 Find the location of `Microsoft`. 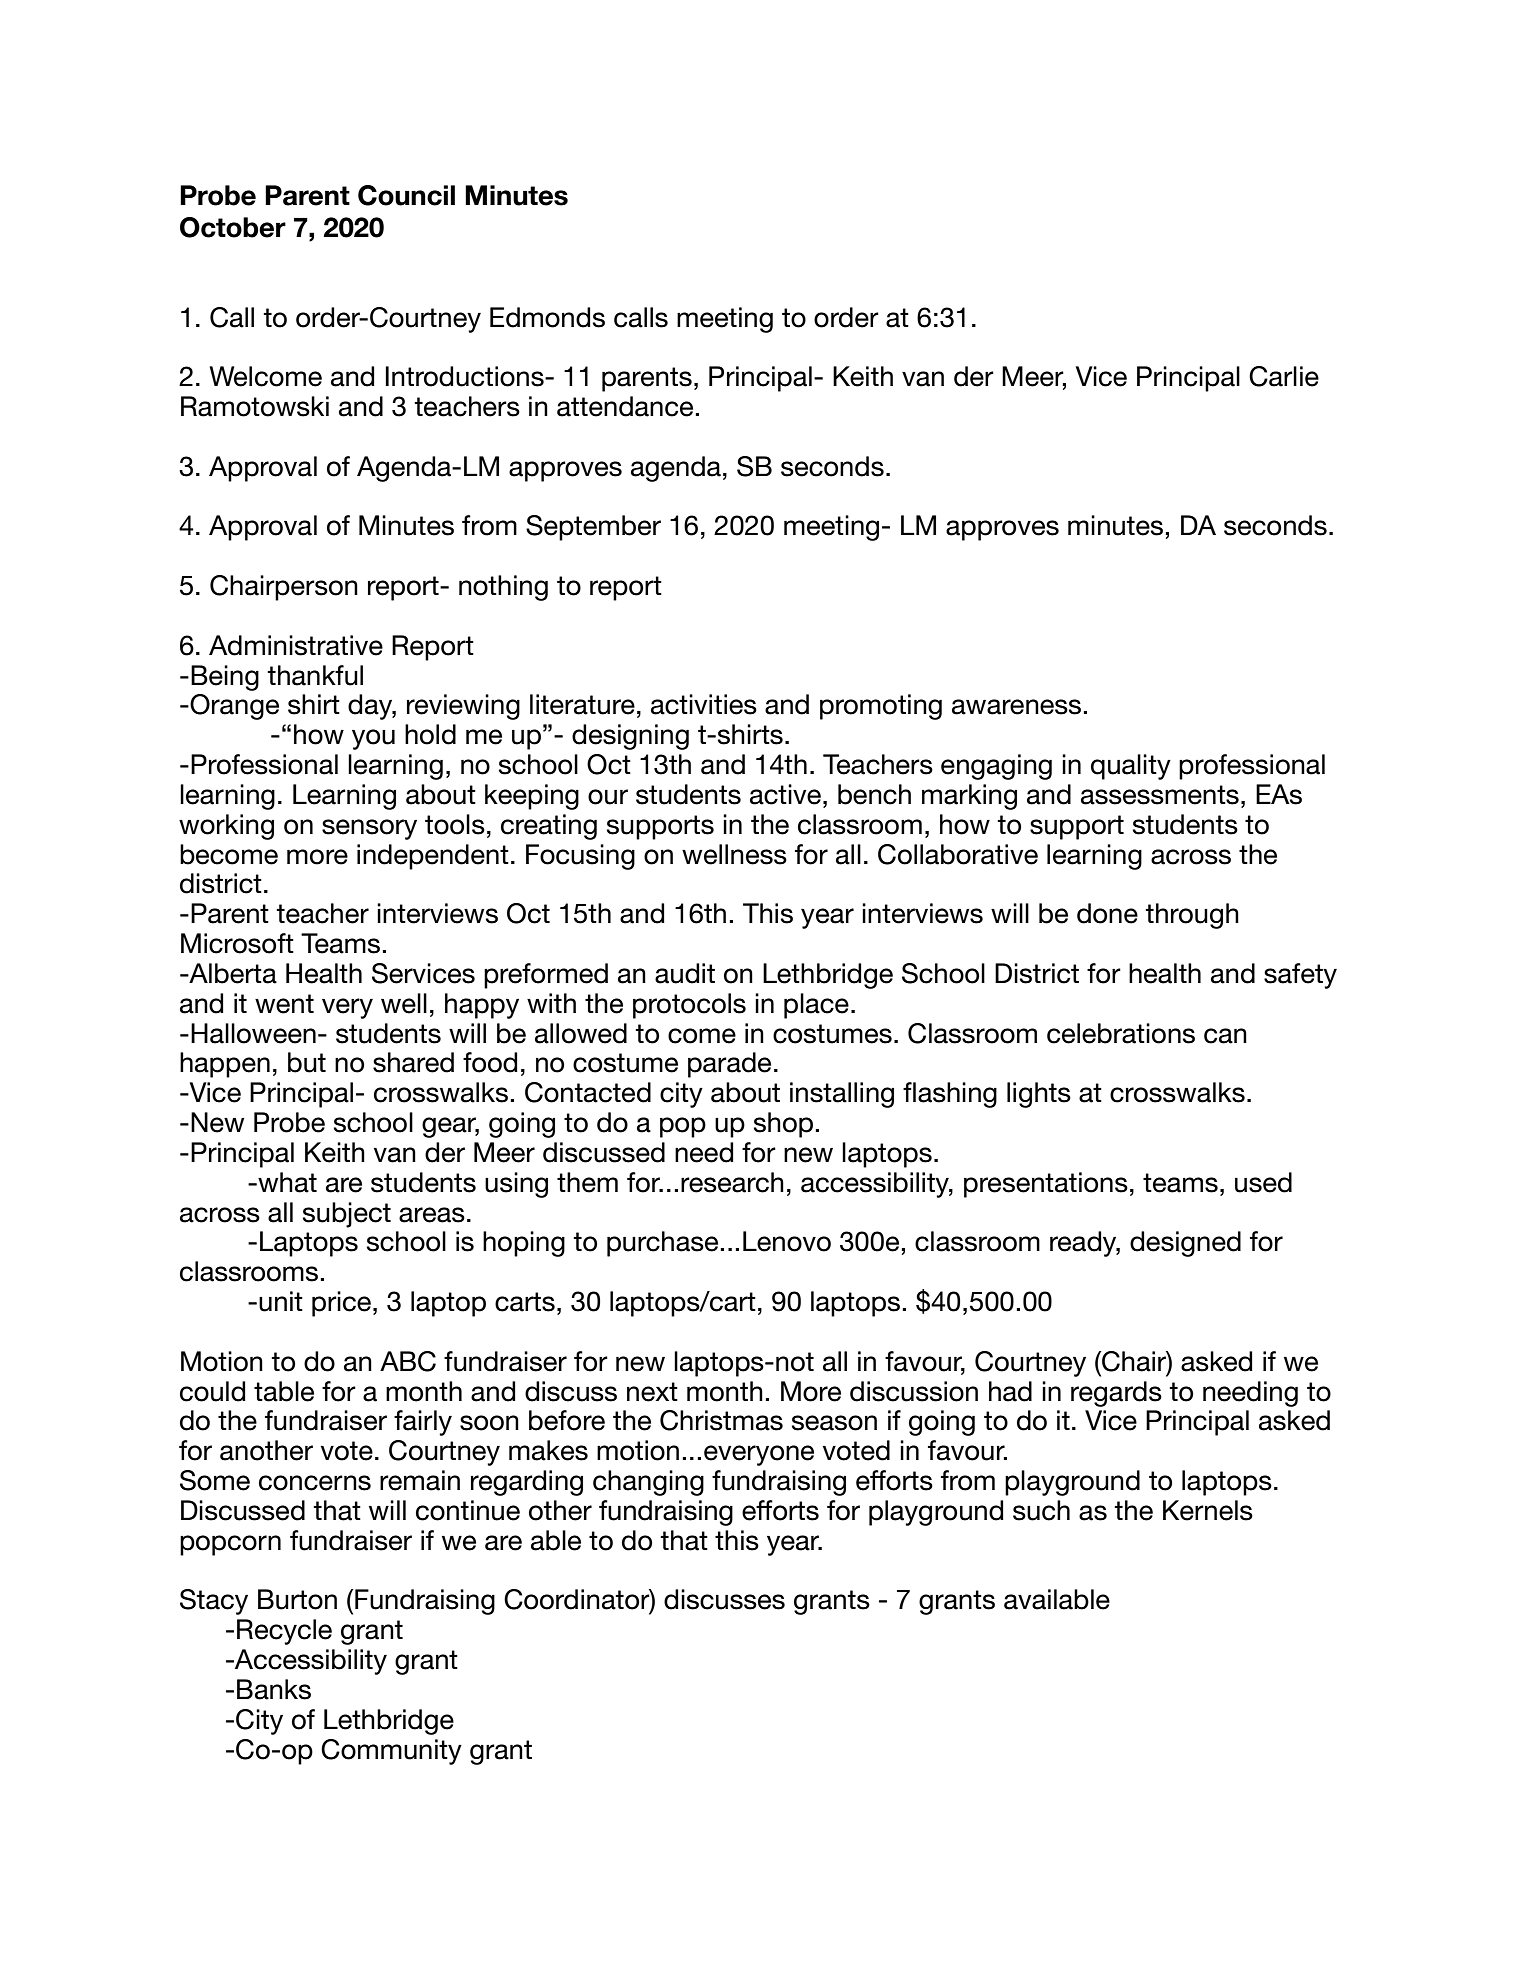

Microsoft is located at coordinates (237, 943).
